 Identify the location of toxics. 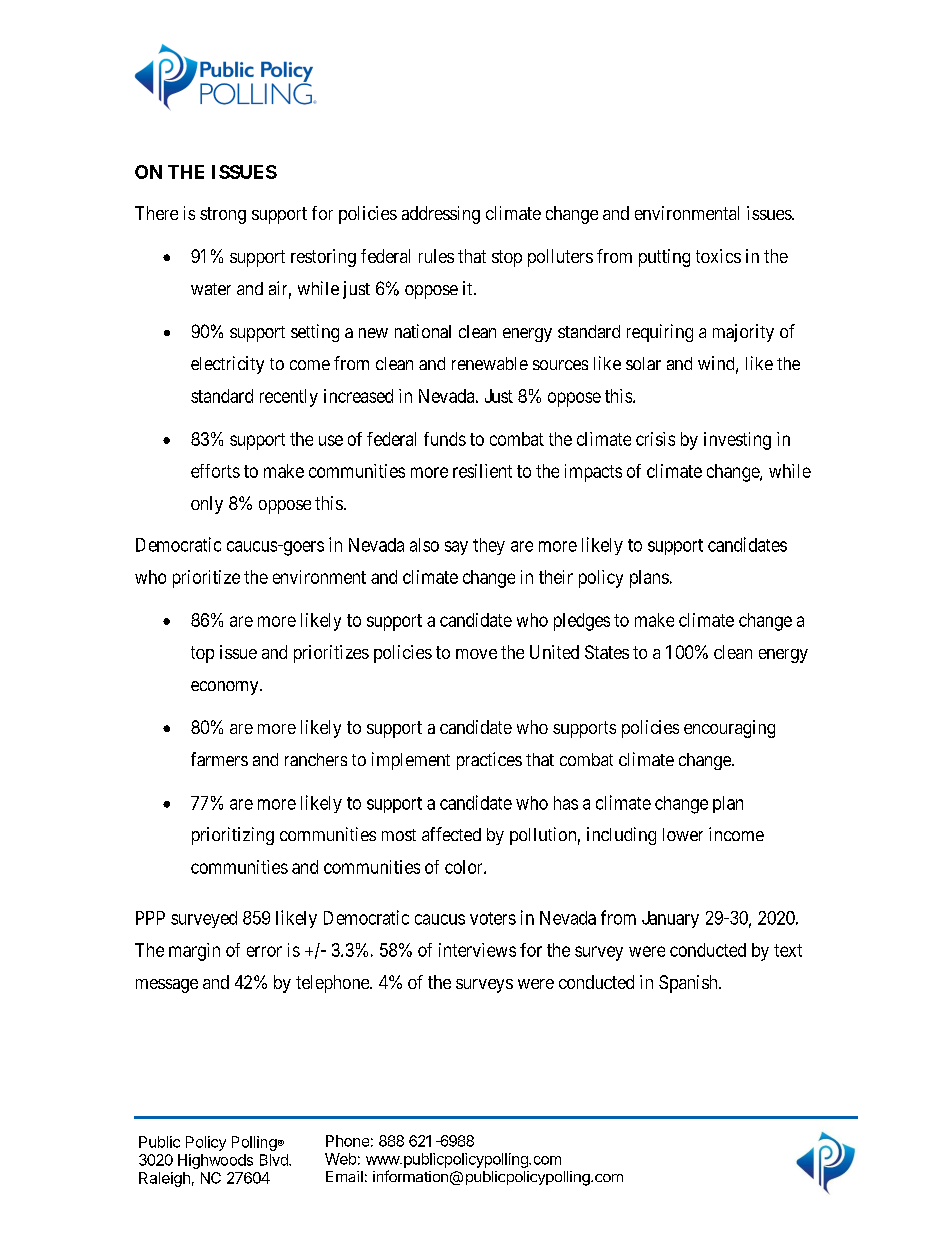
(718, 256).
